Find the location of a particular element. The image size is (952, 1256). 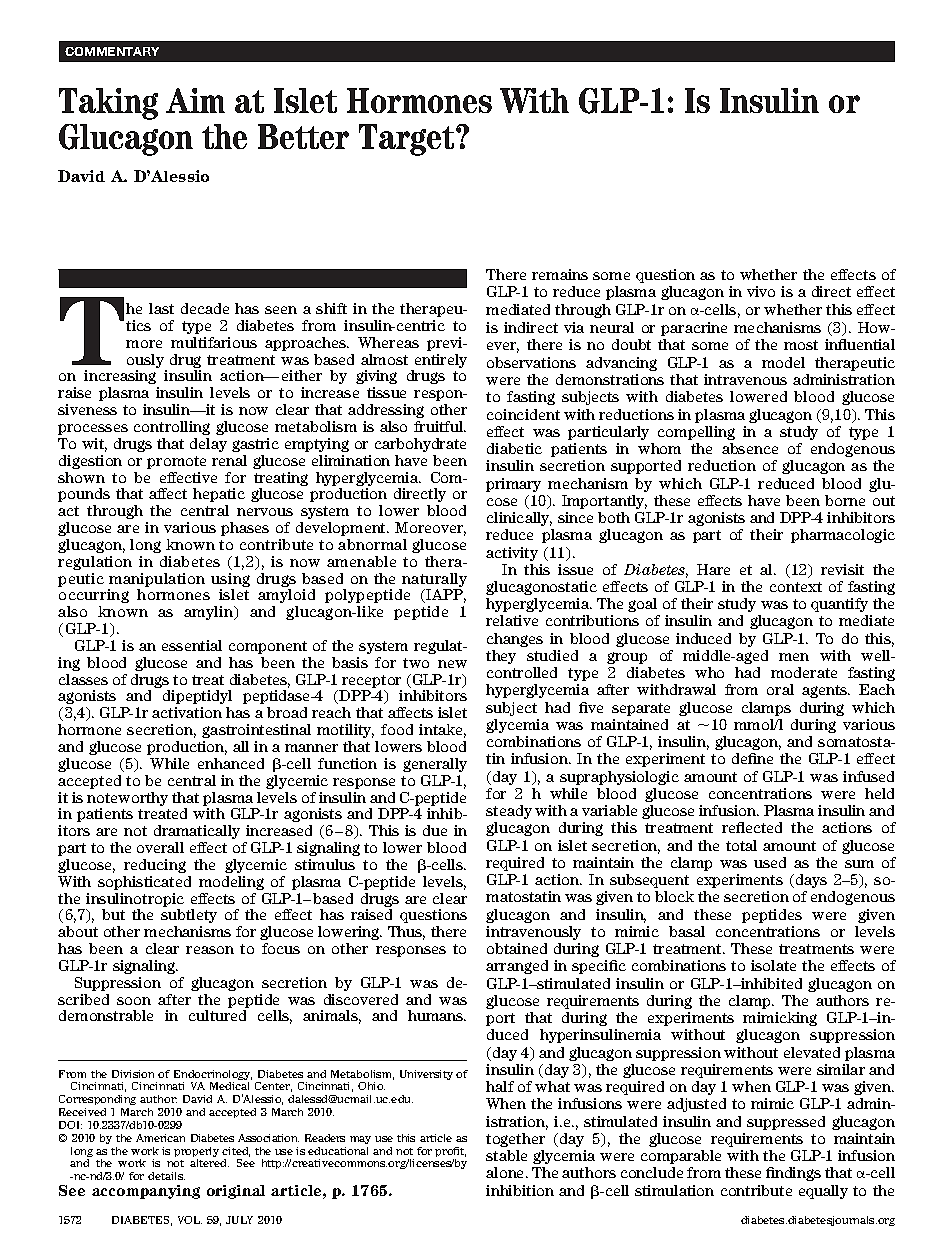

subtlety is located at coordinates (189, 916).
